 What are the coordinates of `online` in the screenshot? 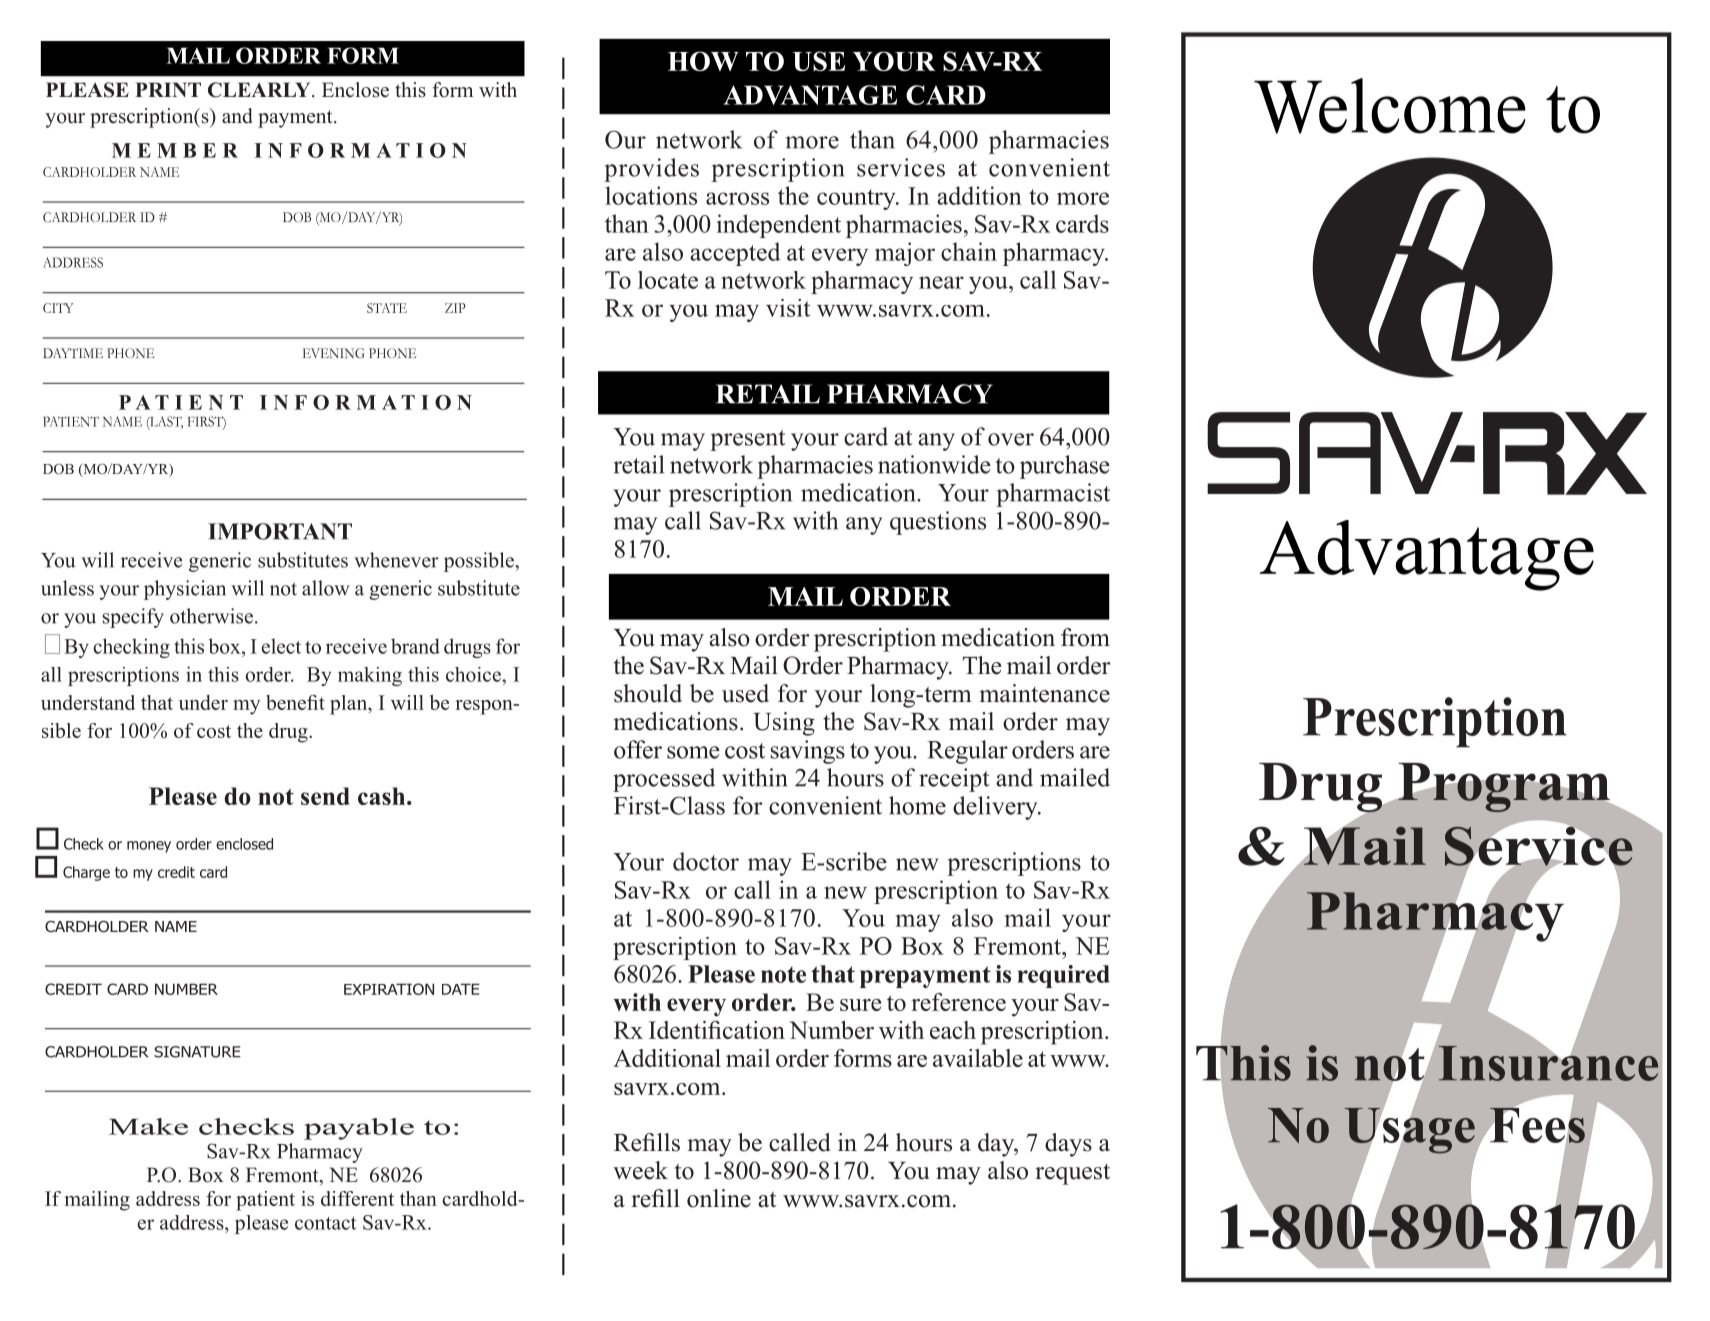 It's located at (719, 1198).
